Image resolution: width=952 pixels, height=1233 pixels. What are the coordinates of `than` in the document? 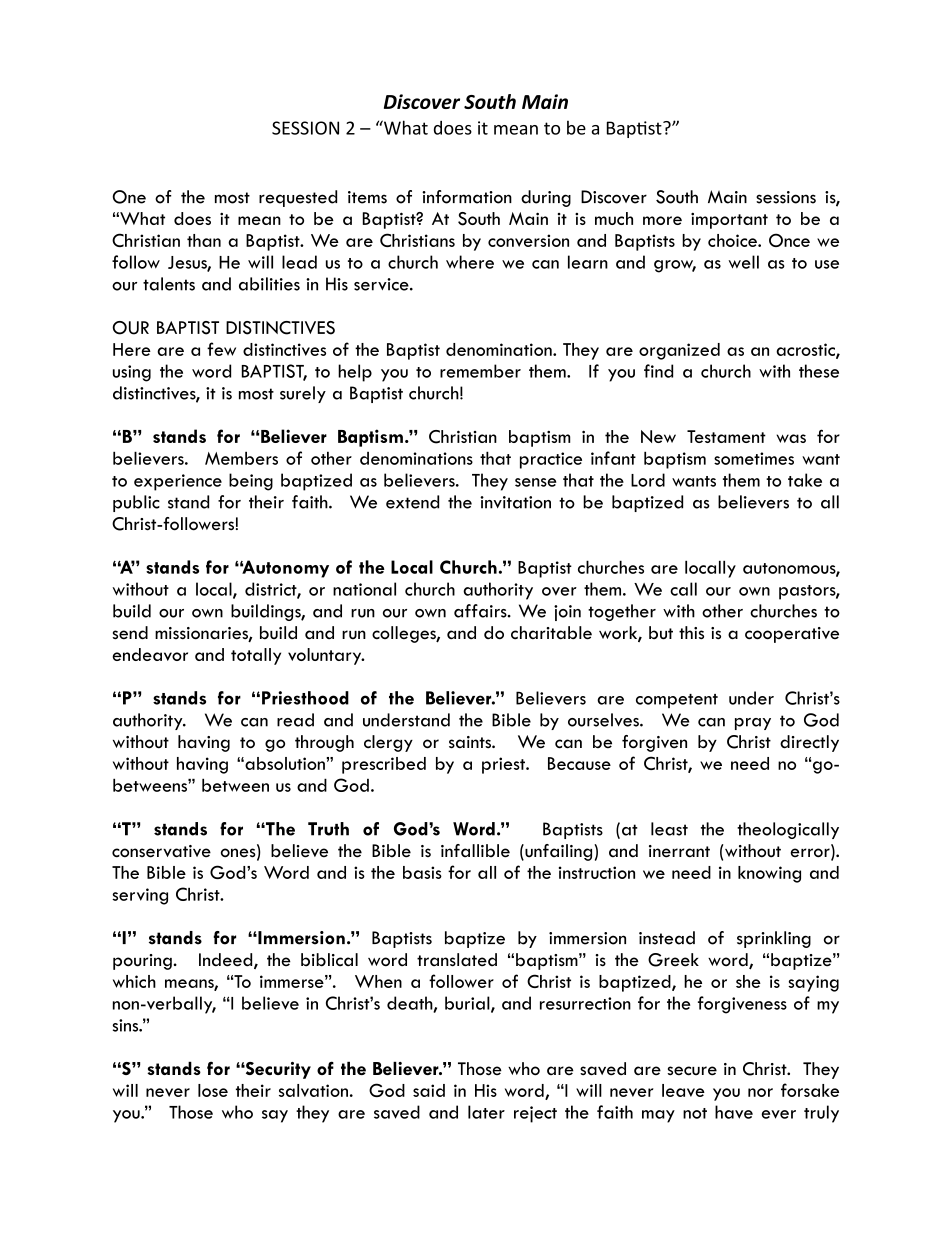 It's located at (204, 240).
